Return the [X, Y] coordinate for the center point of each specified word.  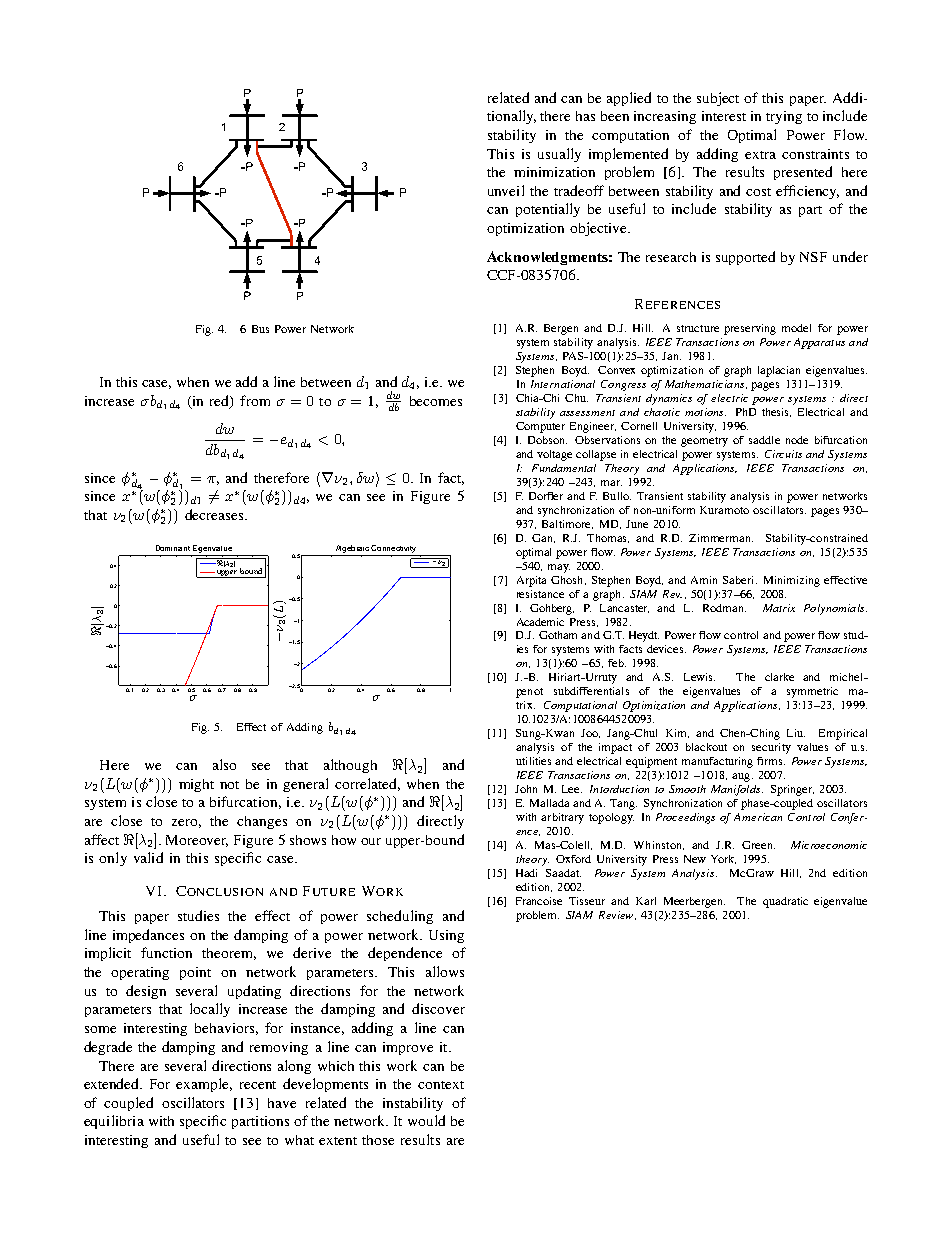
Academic [540, 622]
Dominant [173, 548]
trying [784, 117]
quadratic [785, 902]
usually [559, 155]
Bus [260, 329]
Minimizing [792, 581]
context [441, 1085]
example [204, 1085]
